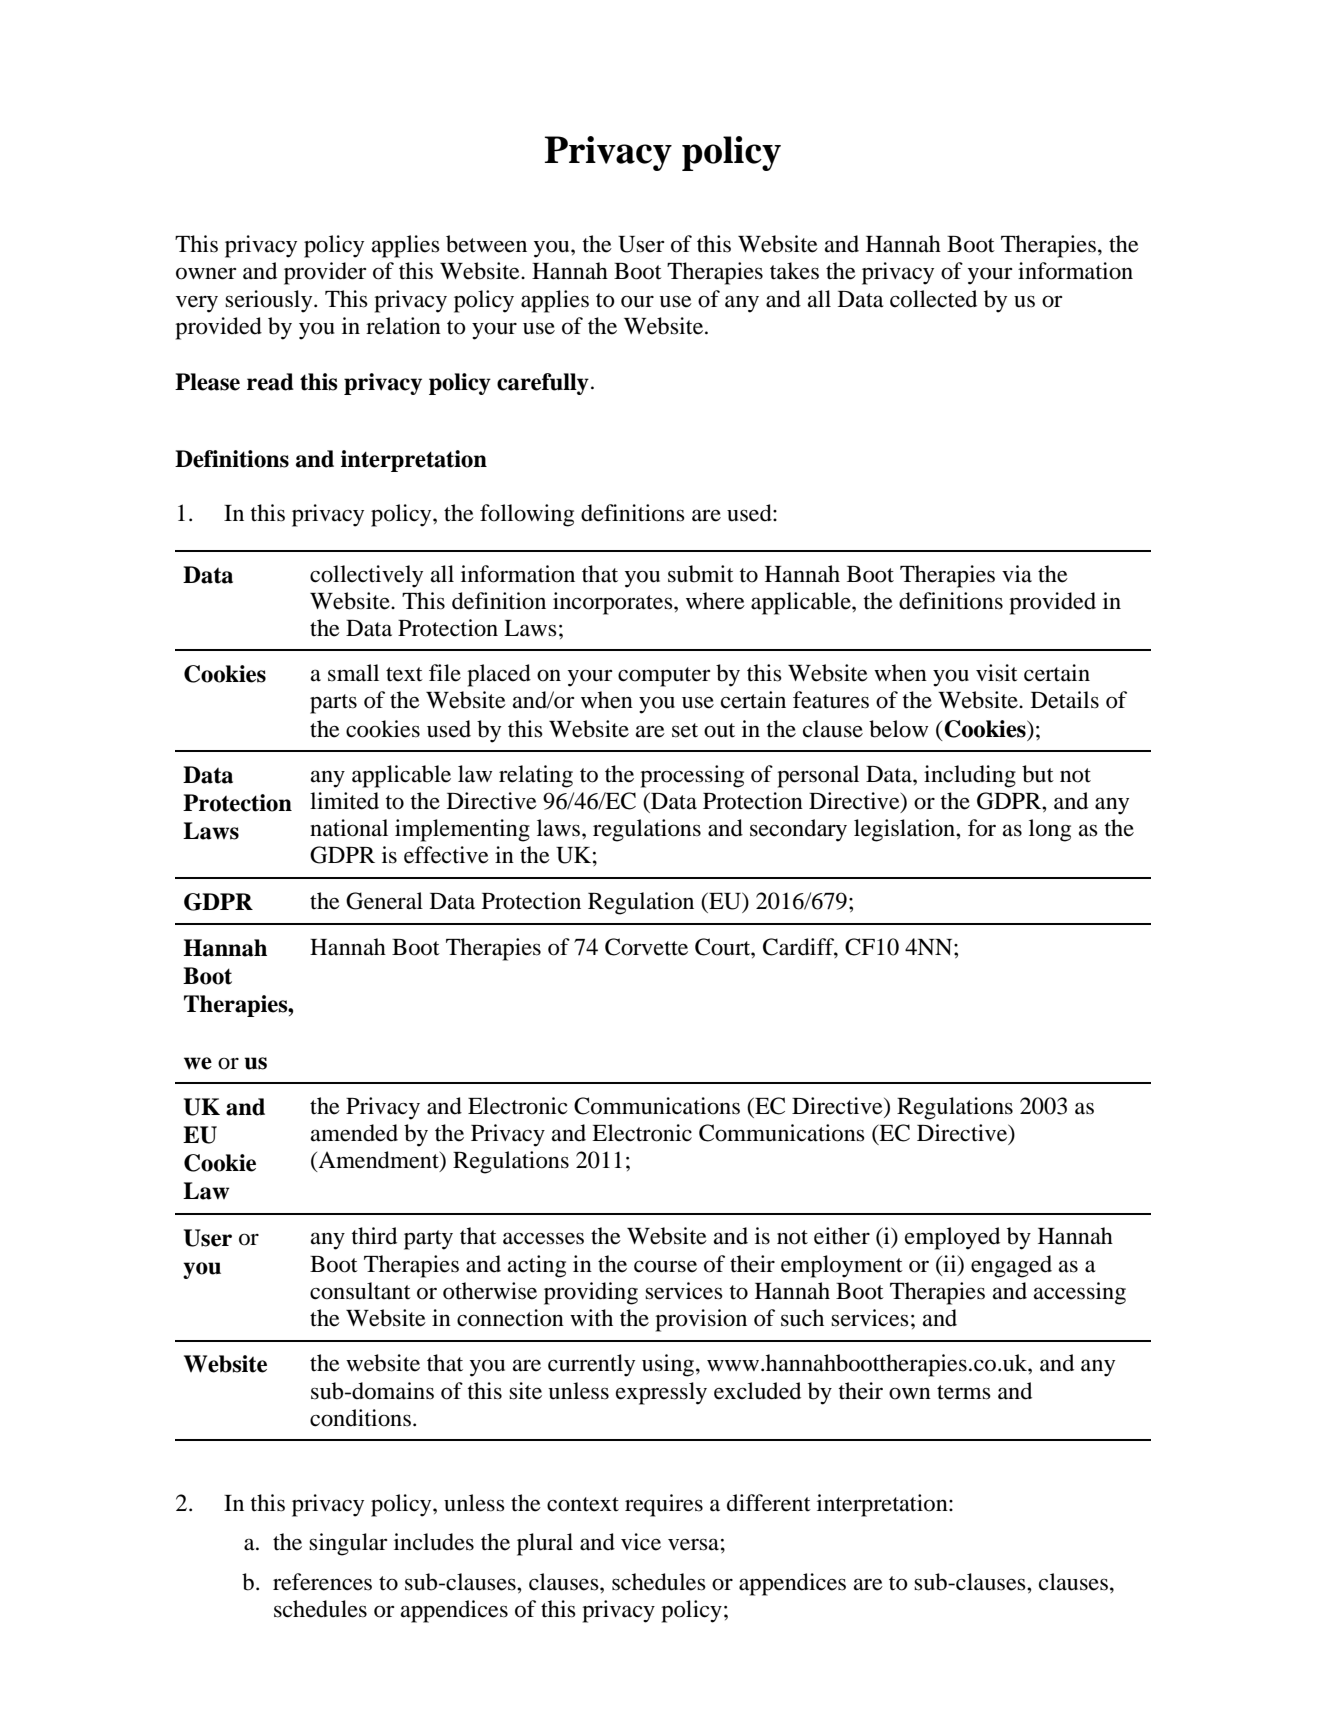 Image resolution: width=1326 pixels, height=1717 pixels. What do you see at coordinates (646, 947) in the document?
I see `Corvette` at bounding box center [646, 947].
